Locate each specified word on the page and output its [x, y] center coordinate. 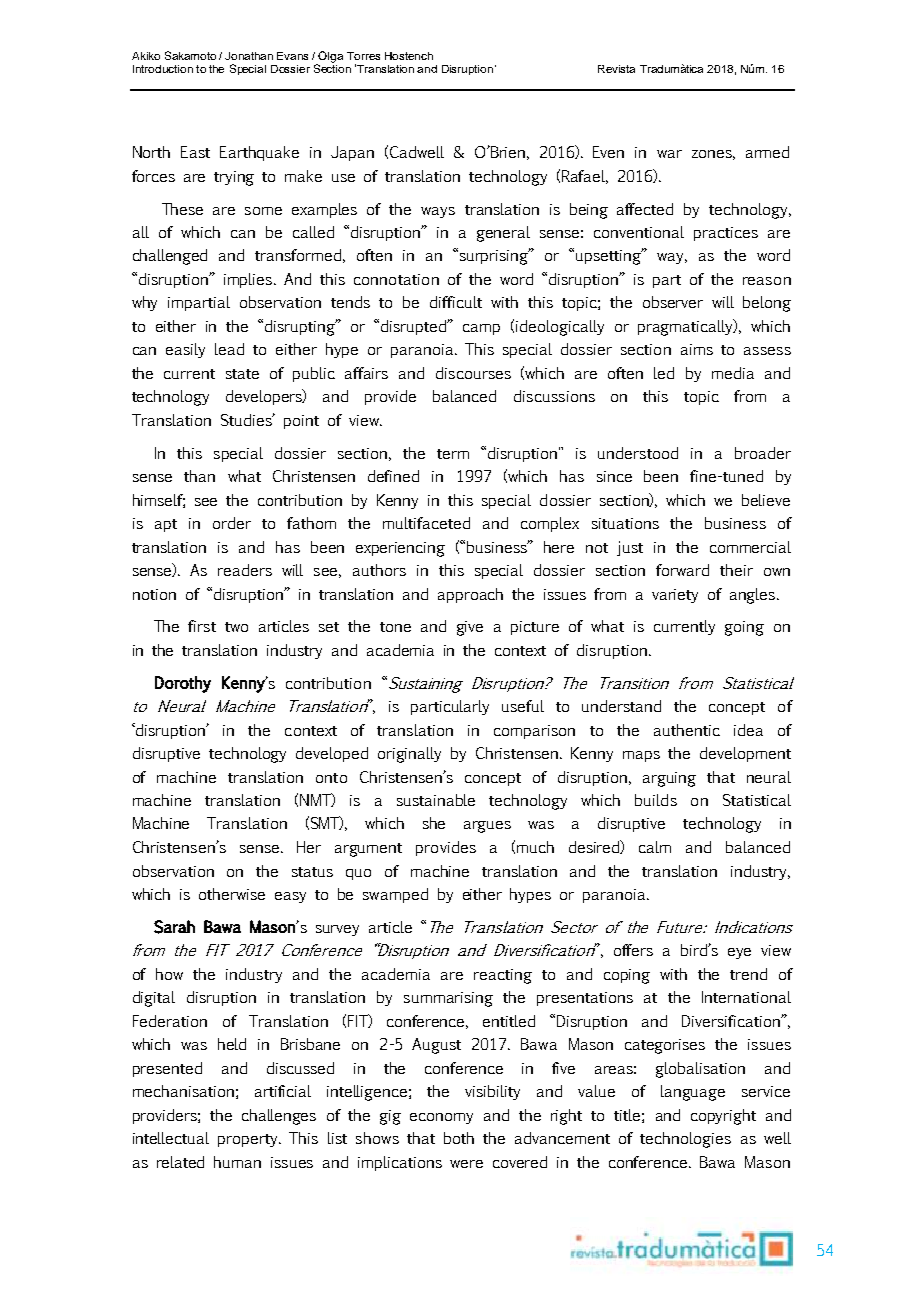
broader [763, 453]
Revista [616, 69]
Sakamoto [190, 55]
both [459, 1138]
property [249, 1140]
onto [331, 778]
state [242, 374]
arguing [669, 779]
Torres [363, 56]
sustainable [436, 800]
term [453, 454]
